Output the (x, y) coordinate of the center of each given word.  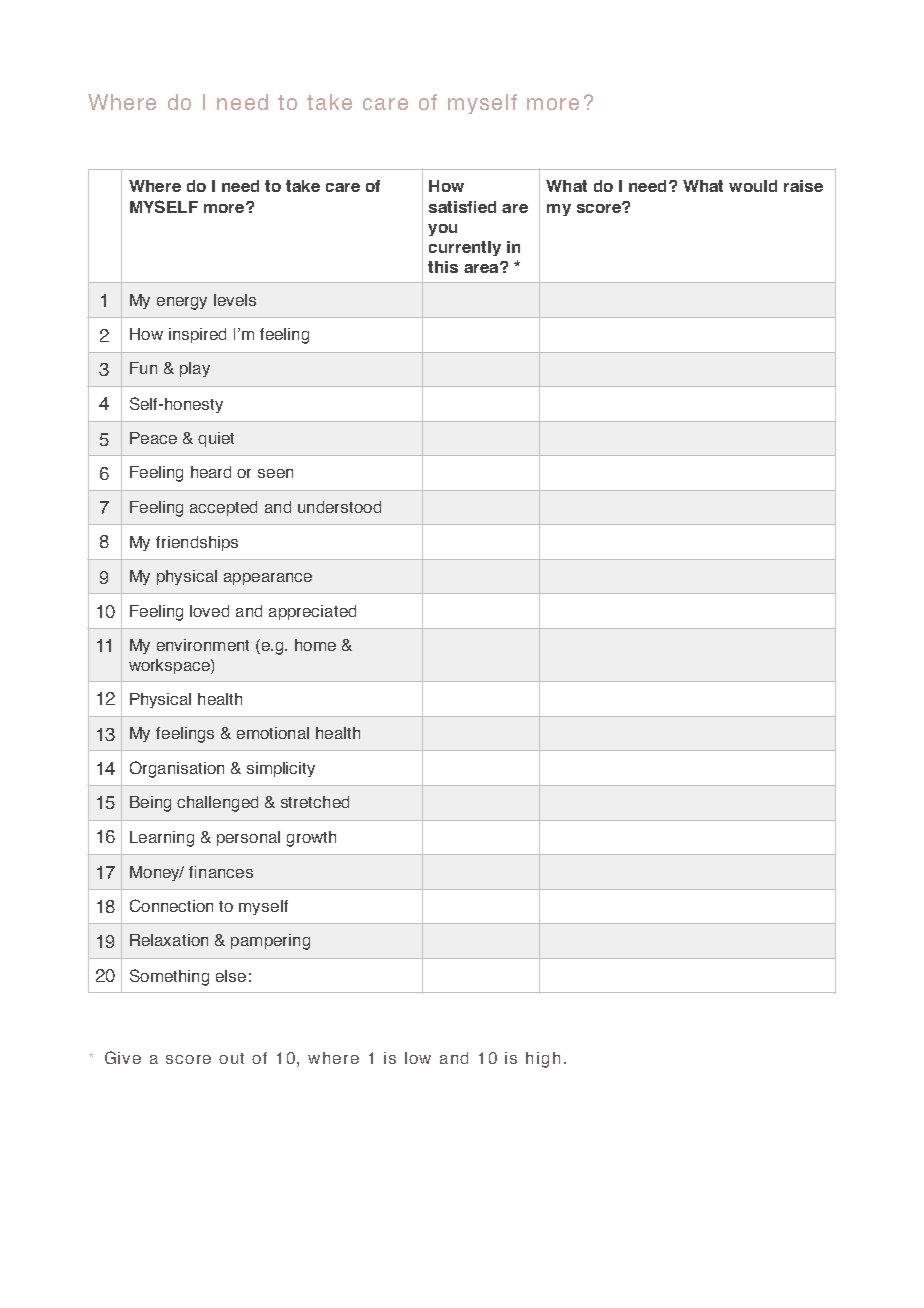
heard (211, 472)
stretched (315, 802)
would (753, 186)
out (231, 1058)
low (418, 1058)
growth (311, 839)
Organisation (177, 769)
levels (235, 300)
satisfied (462, 207)
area (482, 268)
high (543, 1060)
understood (339, 507)
